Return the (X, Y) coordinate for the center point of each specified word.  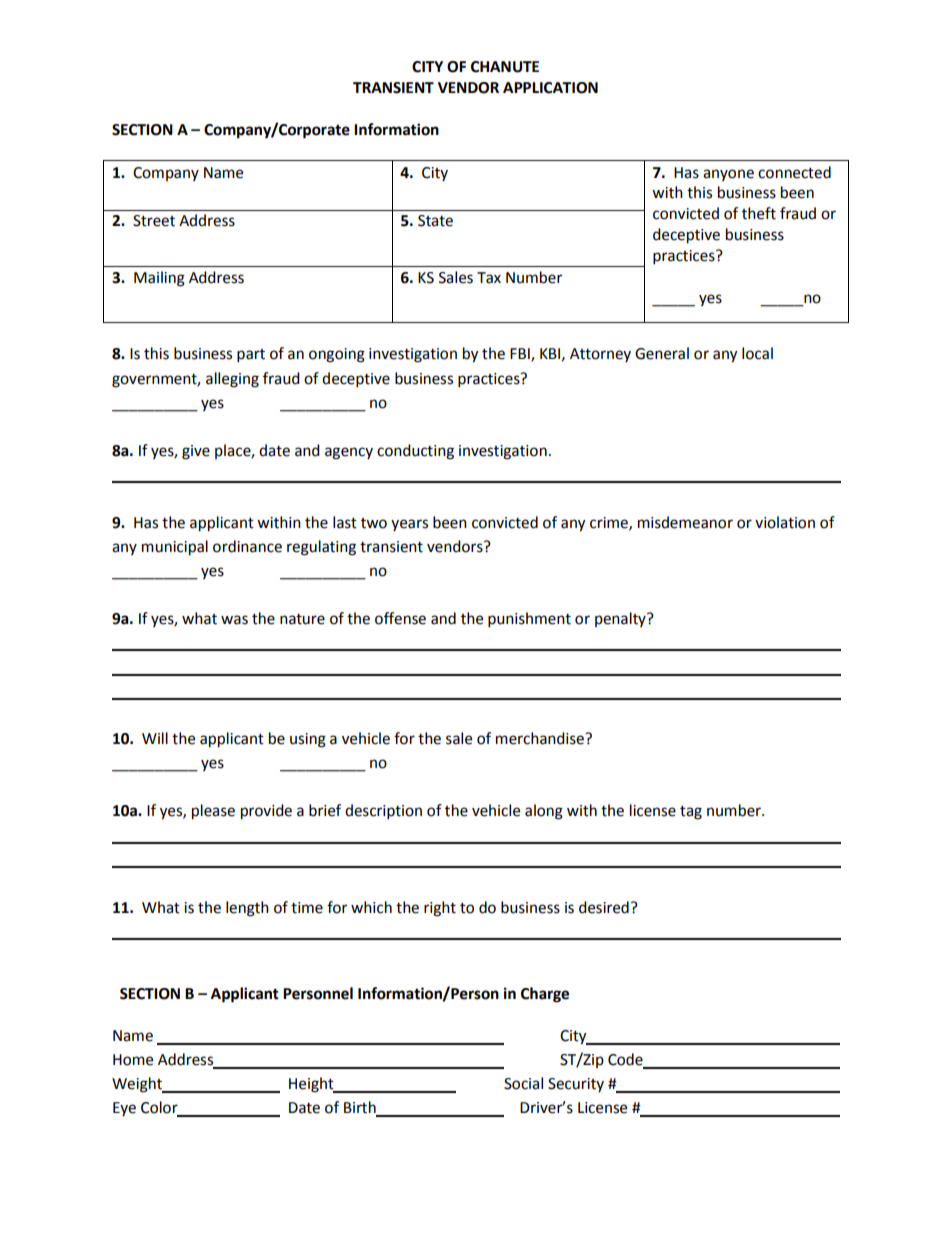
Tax (489, 278)
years (409, 525)
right (440, 909)
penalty (621, 619)
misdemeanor (685, 522)
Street (154, 221)
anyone (728, 175)
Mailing (159, 279)
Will (155, 738)
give (196, 452)
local (757, 353)
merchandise (541, 738)
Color (160, 1108)
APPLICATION (550, 88)
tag (691, 813)
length (247, 909)
